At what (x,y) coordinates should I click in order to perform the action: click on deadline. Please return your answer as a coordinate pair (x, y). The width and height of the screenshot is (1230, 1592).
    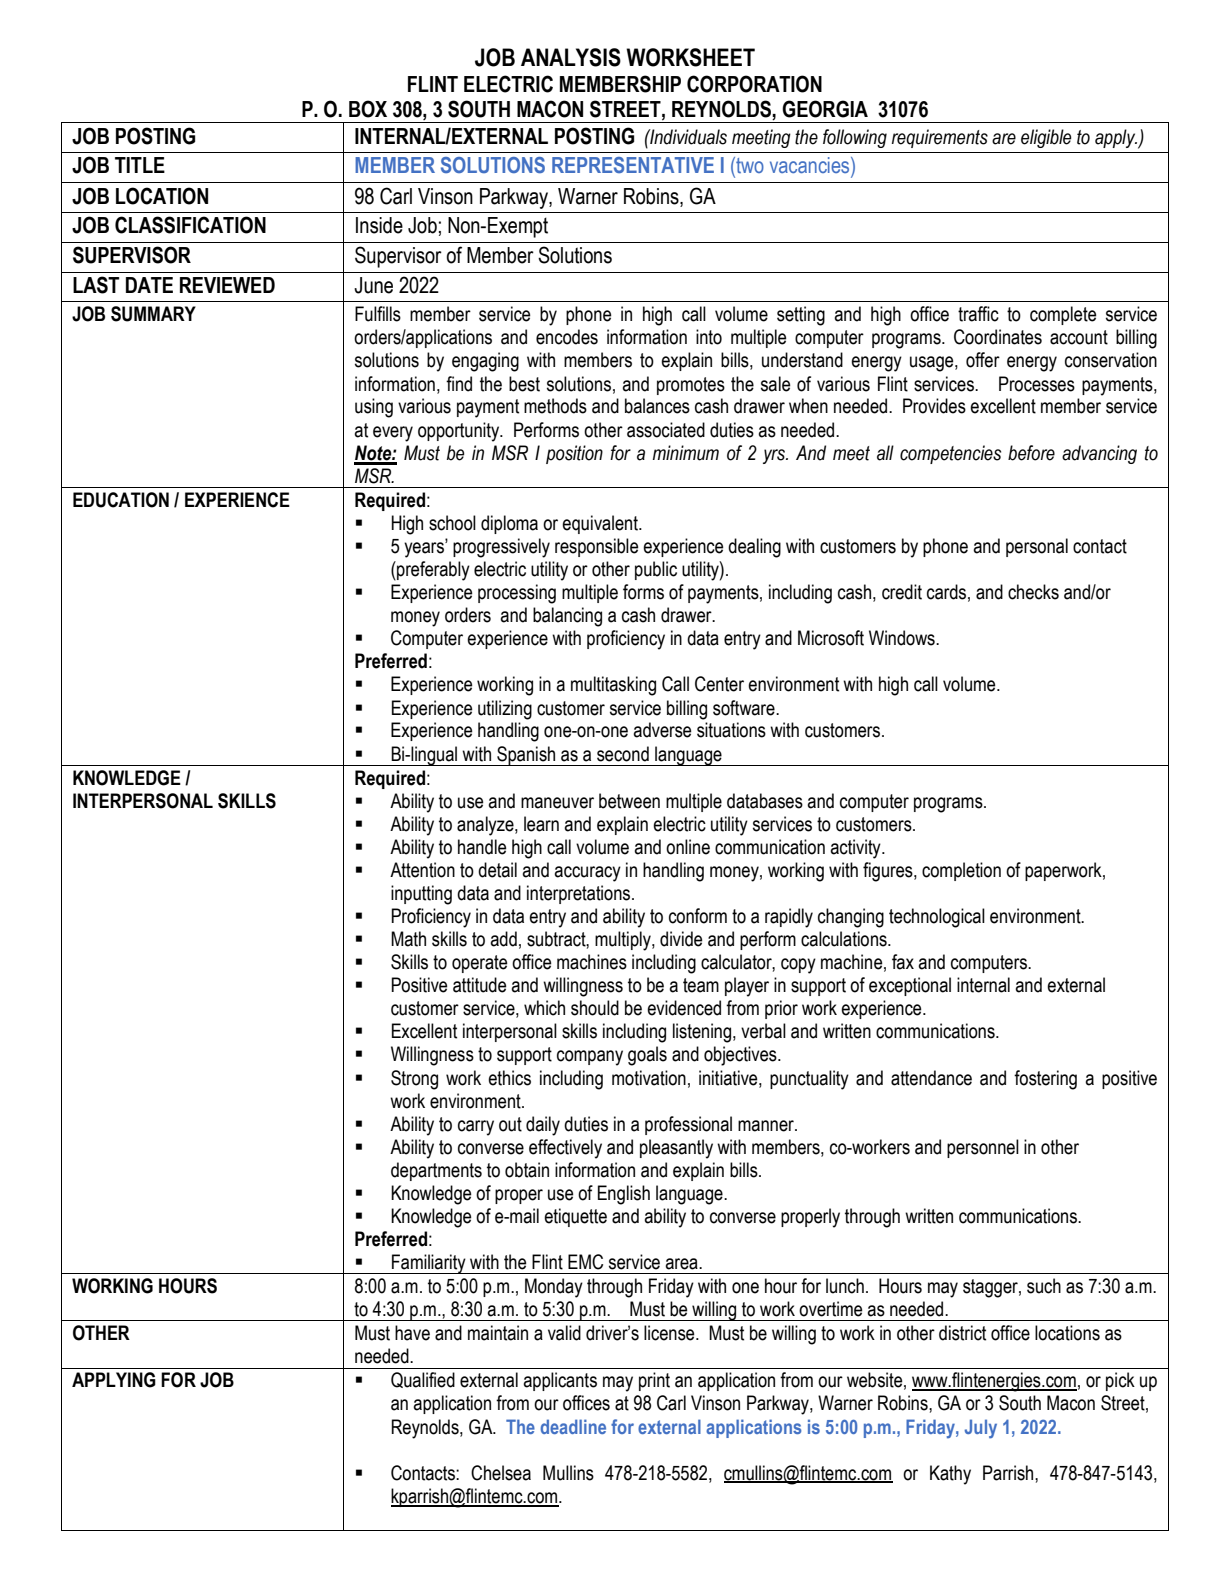
    Looking at the image, I should click on (573, 1426).
